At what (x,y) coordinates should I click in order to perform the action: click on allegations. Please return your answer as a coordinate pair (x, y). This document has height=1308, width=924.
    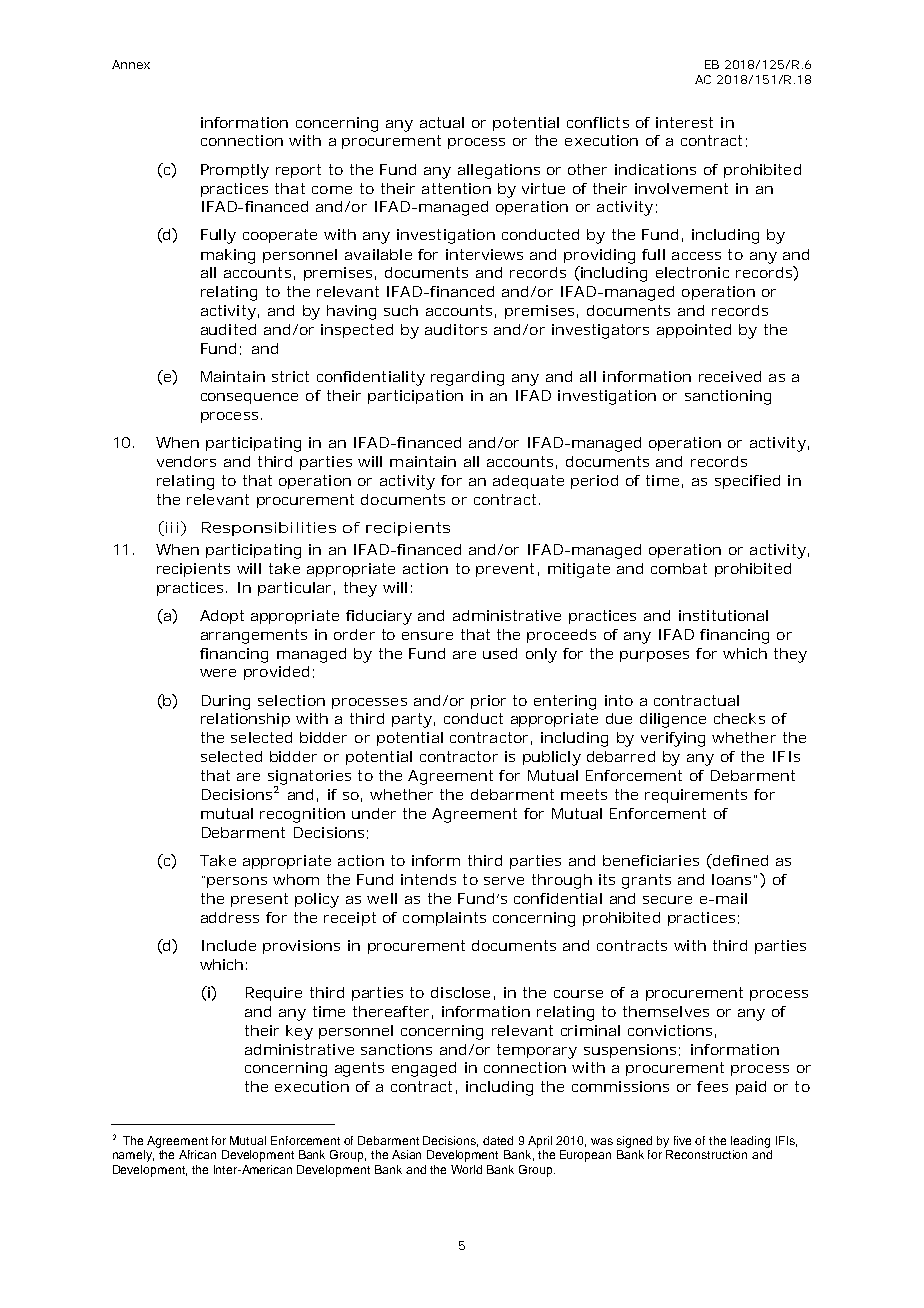
    Looking at the image, I should click on (499, 171).
